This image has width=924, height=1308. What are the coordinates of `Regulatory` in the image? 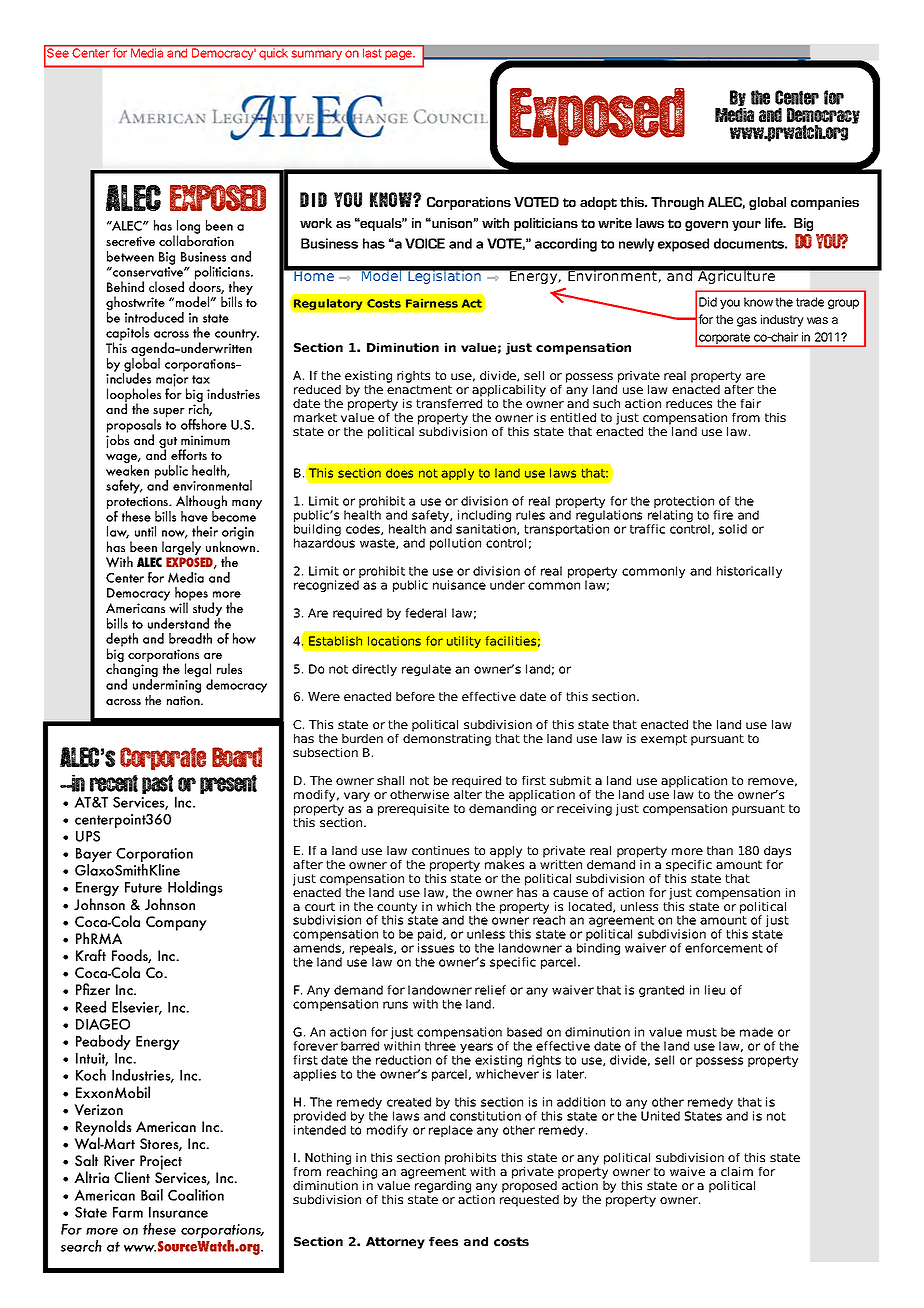 It's located at (328, 304).
